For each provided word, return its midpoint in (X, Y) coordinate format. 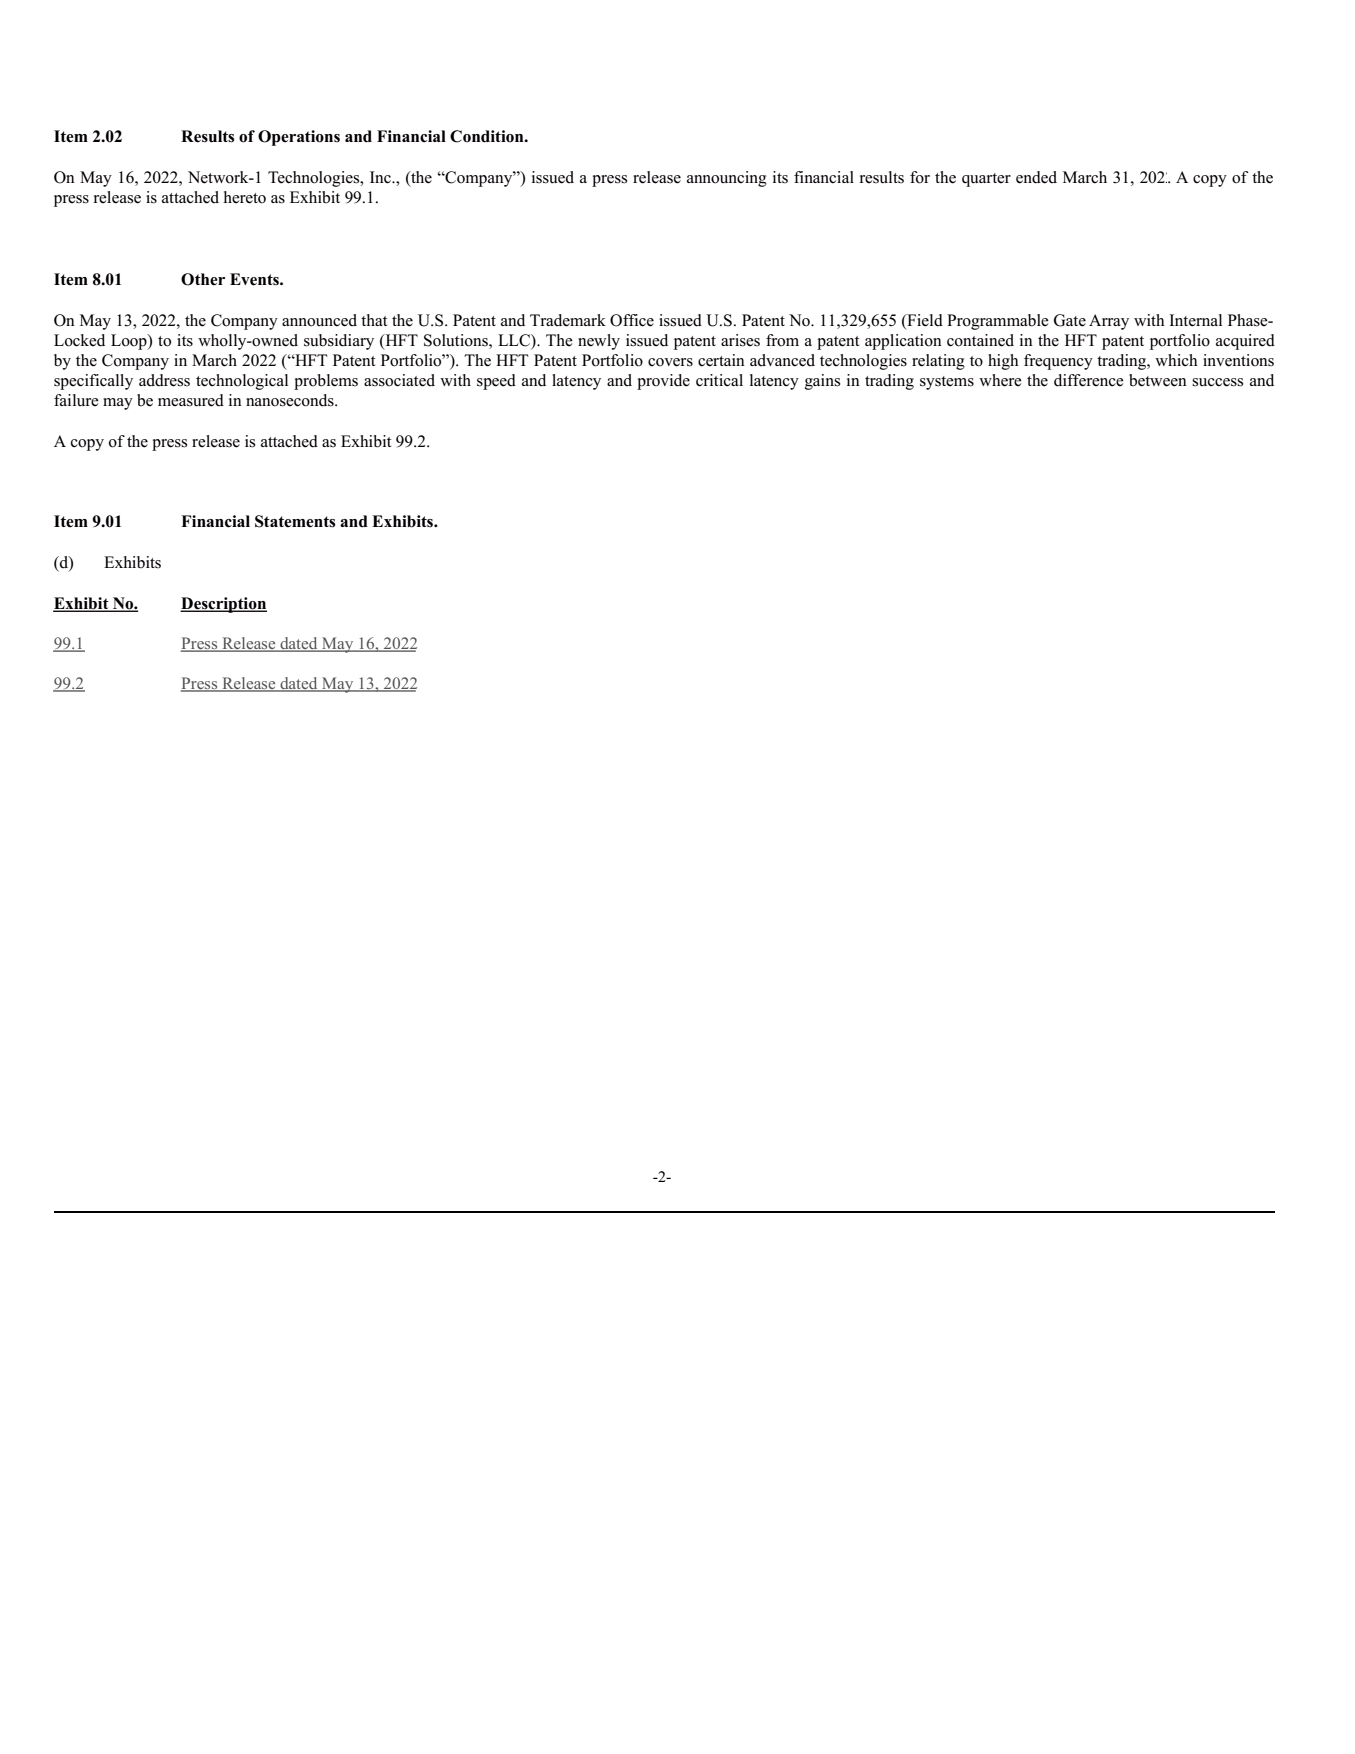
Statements (295, 521)
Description (223, 605)
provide (663, 382)
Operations (299, 138)
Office (632, 320)
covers (670, 362)
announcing (727, 179)
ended (1036, 177)
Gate (1070, 320)
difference (1089, 380)
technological (242, 382)
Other (203, 279)
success (1217, 382)
